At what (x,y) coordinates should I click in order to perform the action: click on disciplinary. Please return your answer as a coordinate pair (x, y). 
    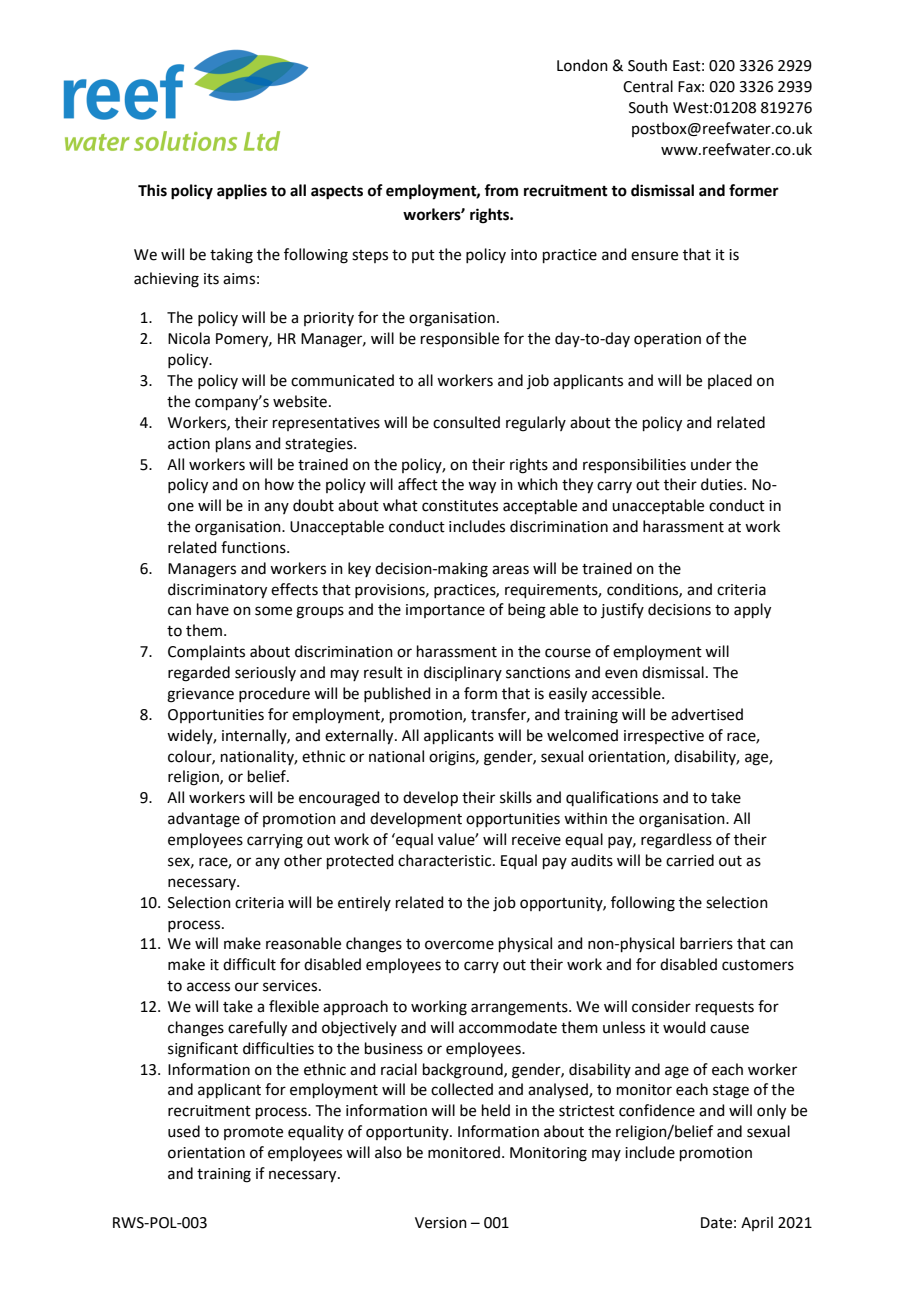
    Looking at the image, I should click on (463, 673).
